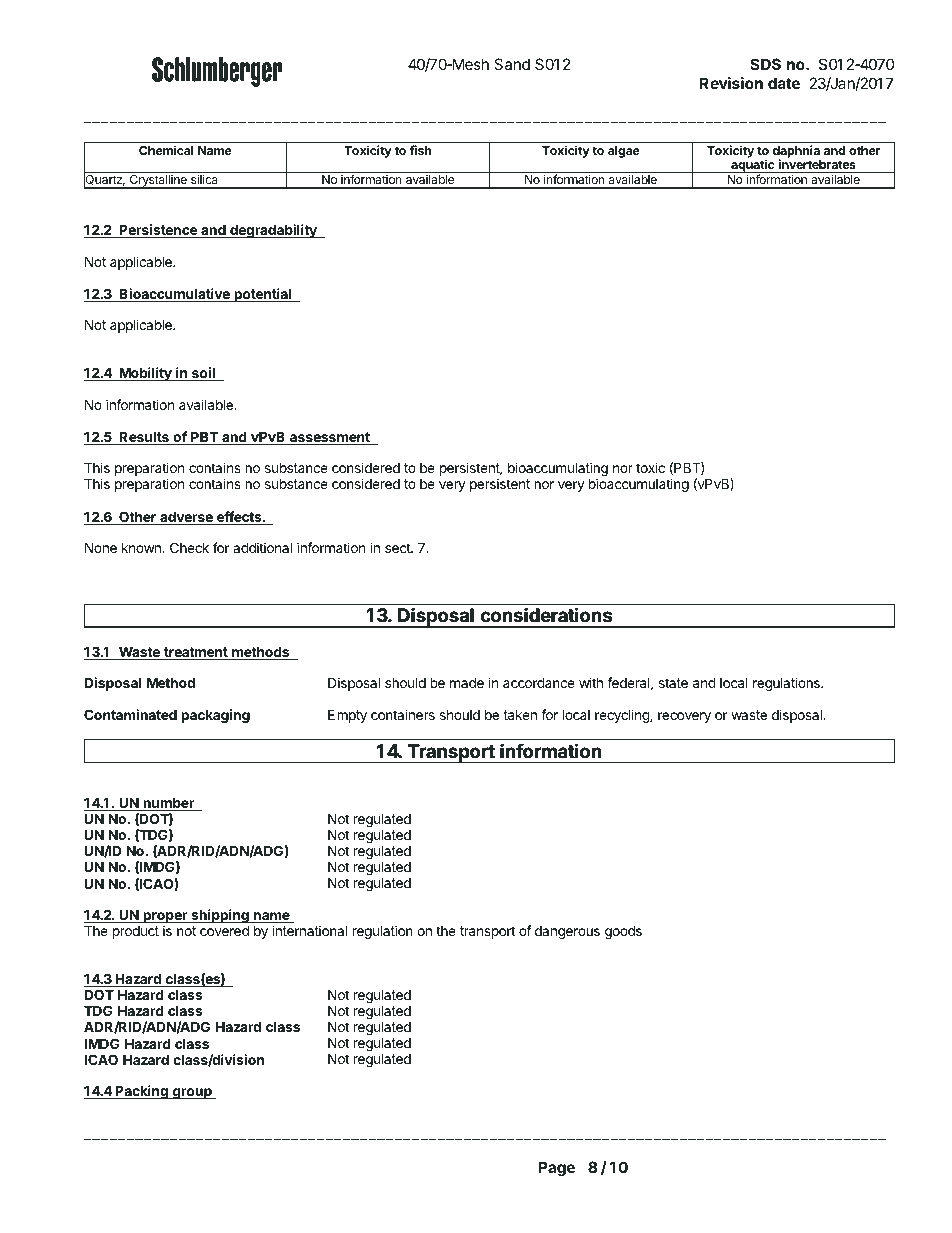 Image resolution: width=952 pixels, height=1233 pixels. What do you see at coordinates (731, 83) in the image?
I see `Revision` at bounding box center [731, 83].
